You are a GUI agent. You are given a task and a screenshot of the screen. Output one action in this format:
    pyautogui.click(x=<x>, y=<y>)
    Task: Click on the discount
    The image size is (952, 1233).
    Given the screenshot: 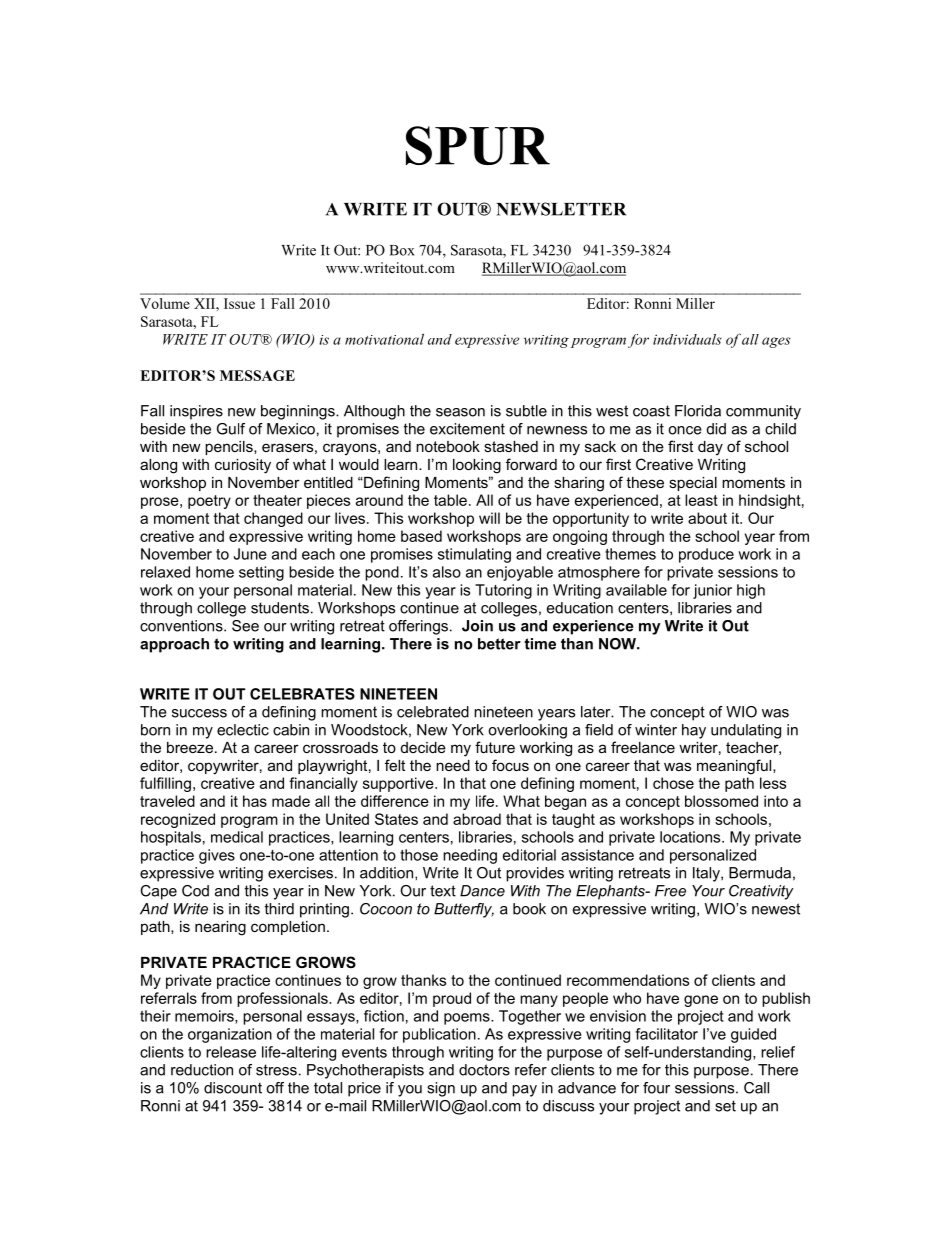 What is the action you would take?
    pyautogui.click(x=233, y=1088)
